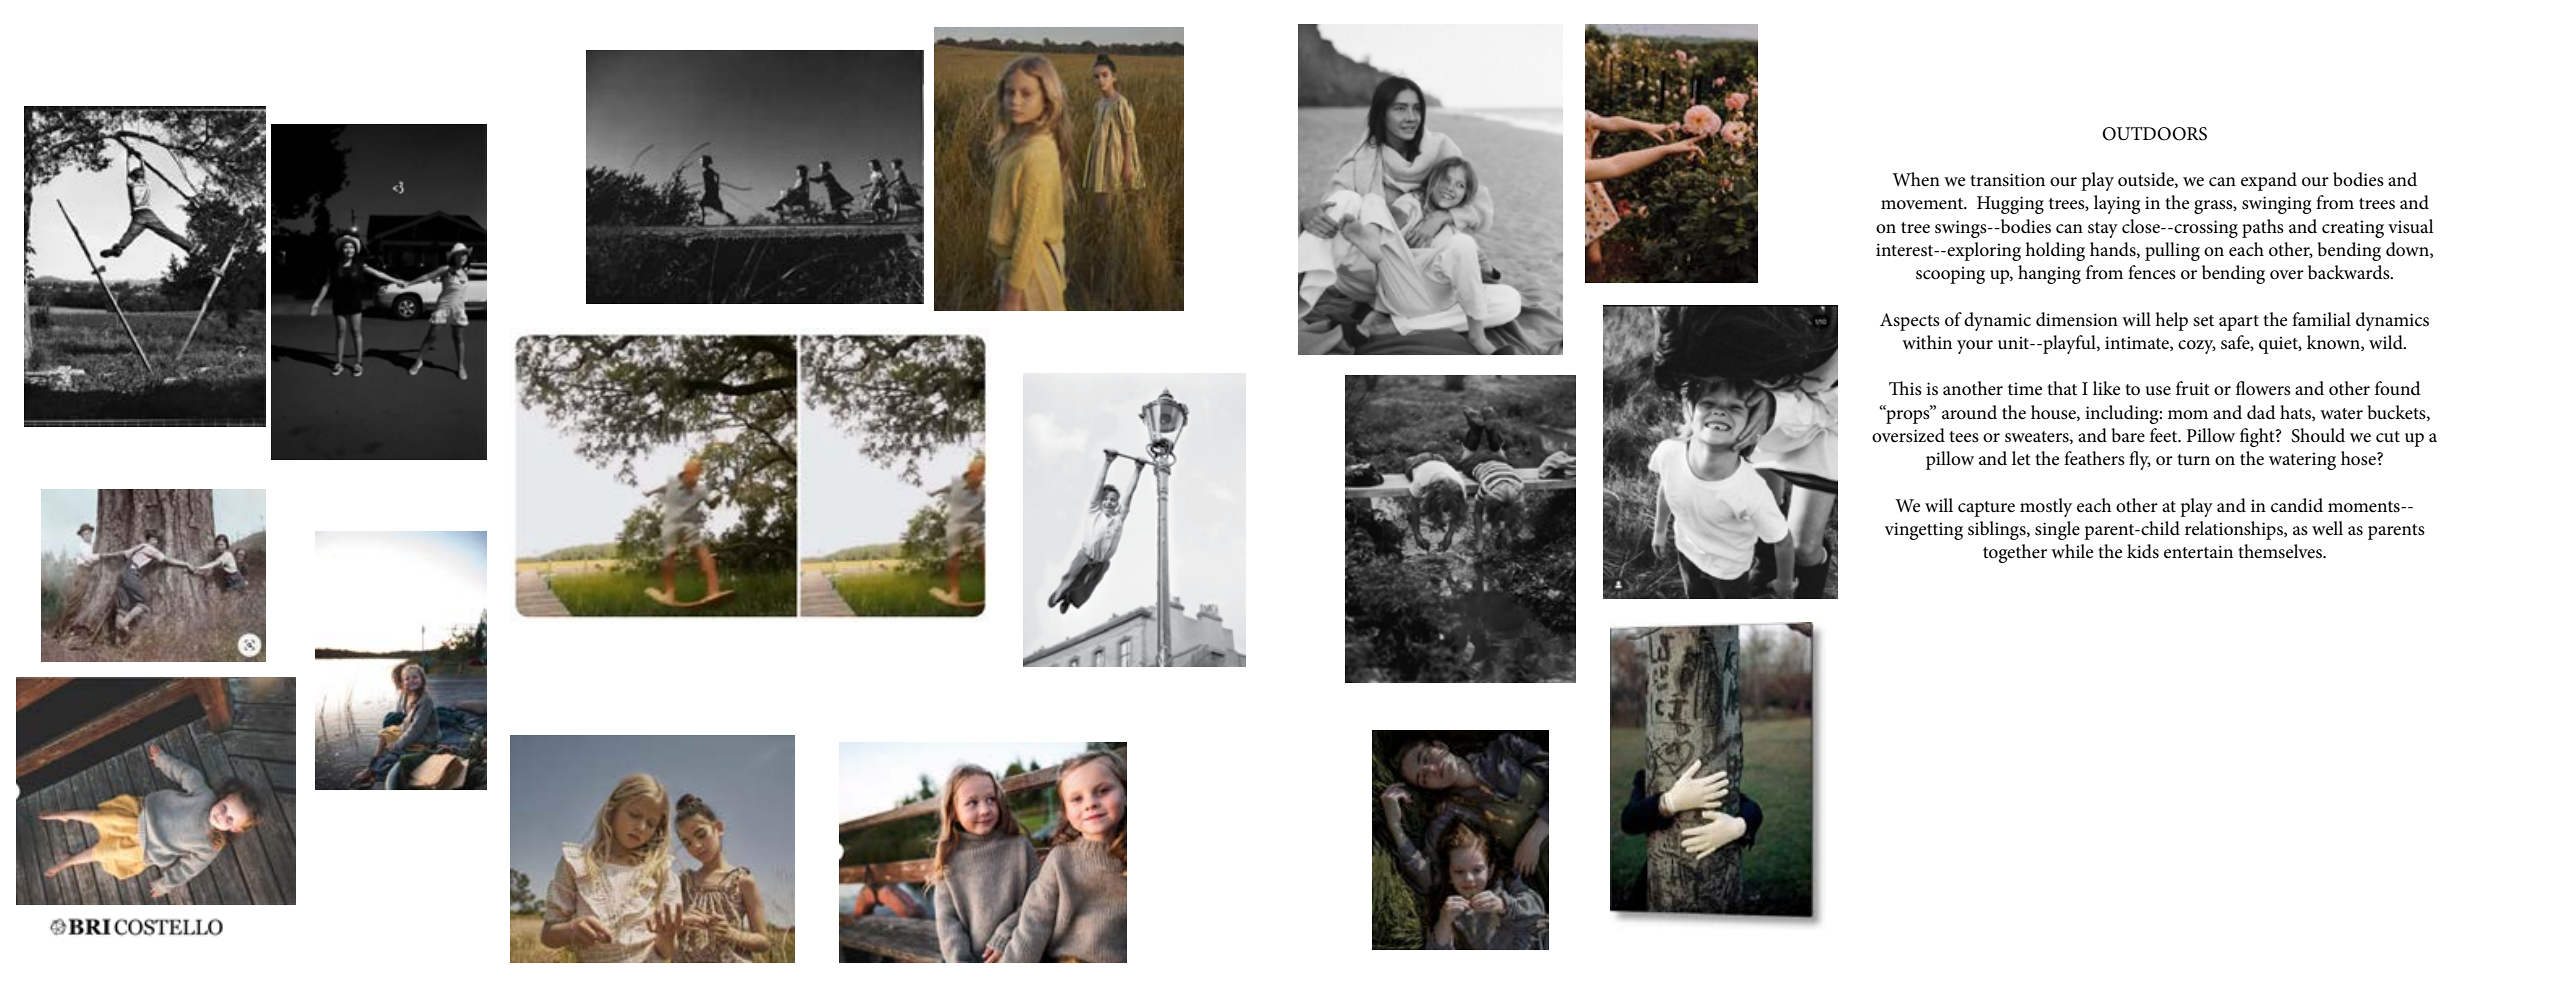 This document has height=988, width=2557. What do you see at coordinates (2269, 181) in the document?
I see `expand` at bounding box center [2269, 181].
